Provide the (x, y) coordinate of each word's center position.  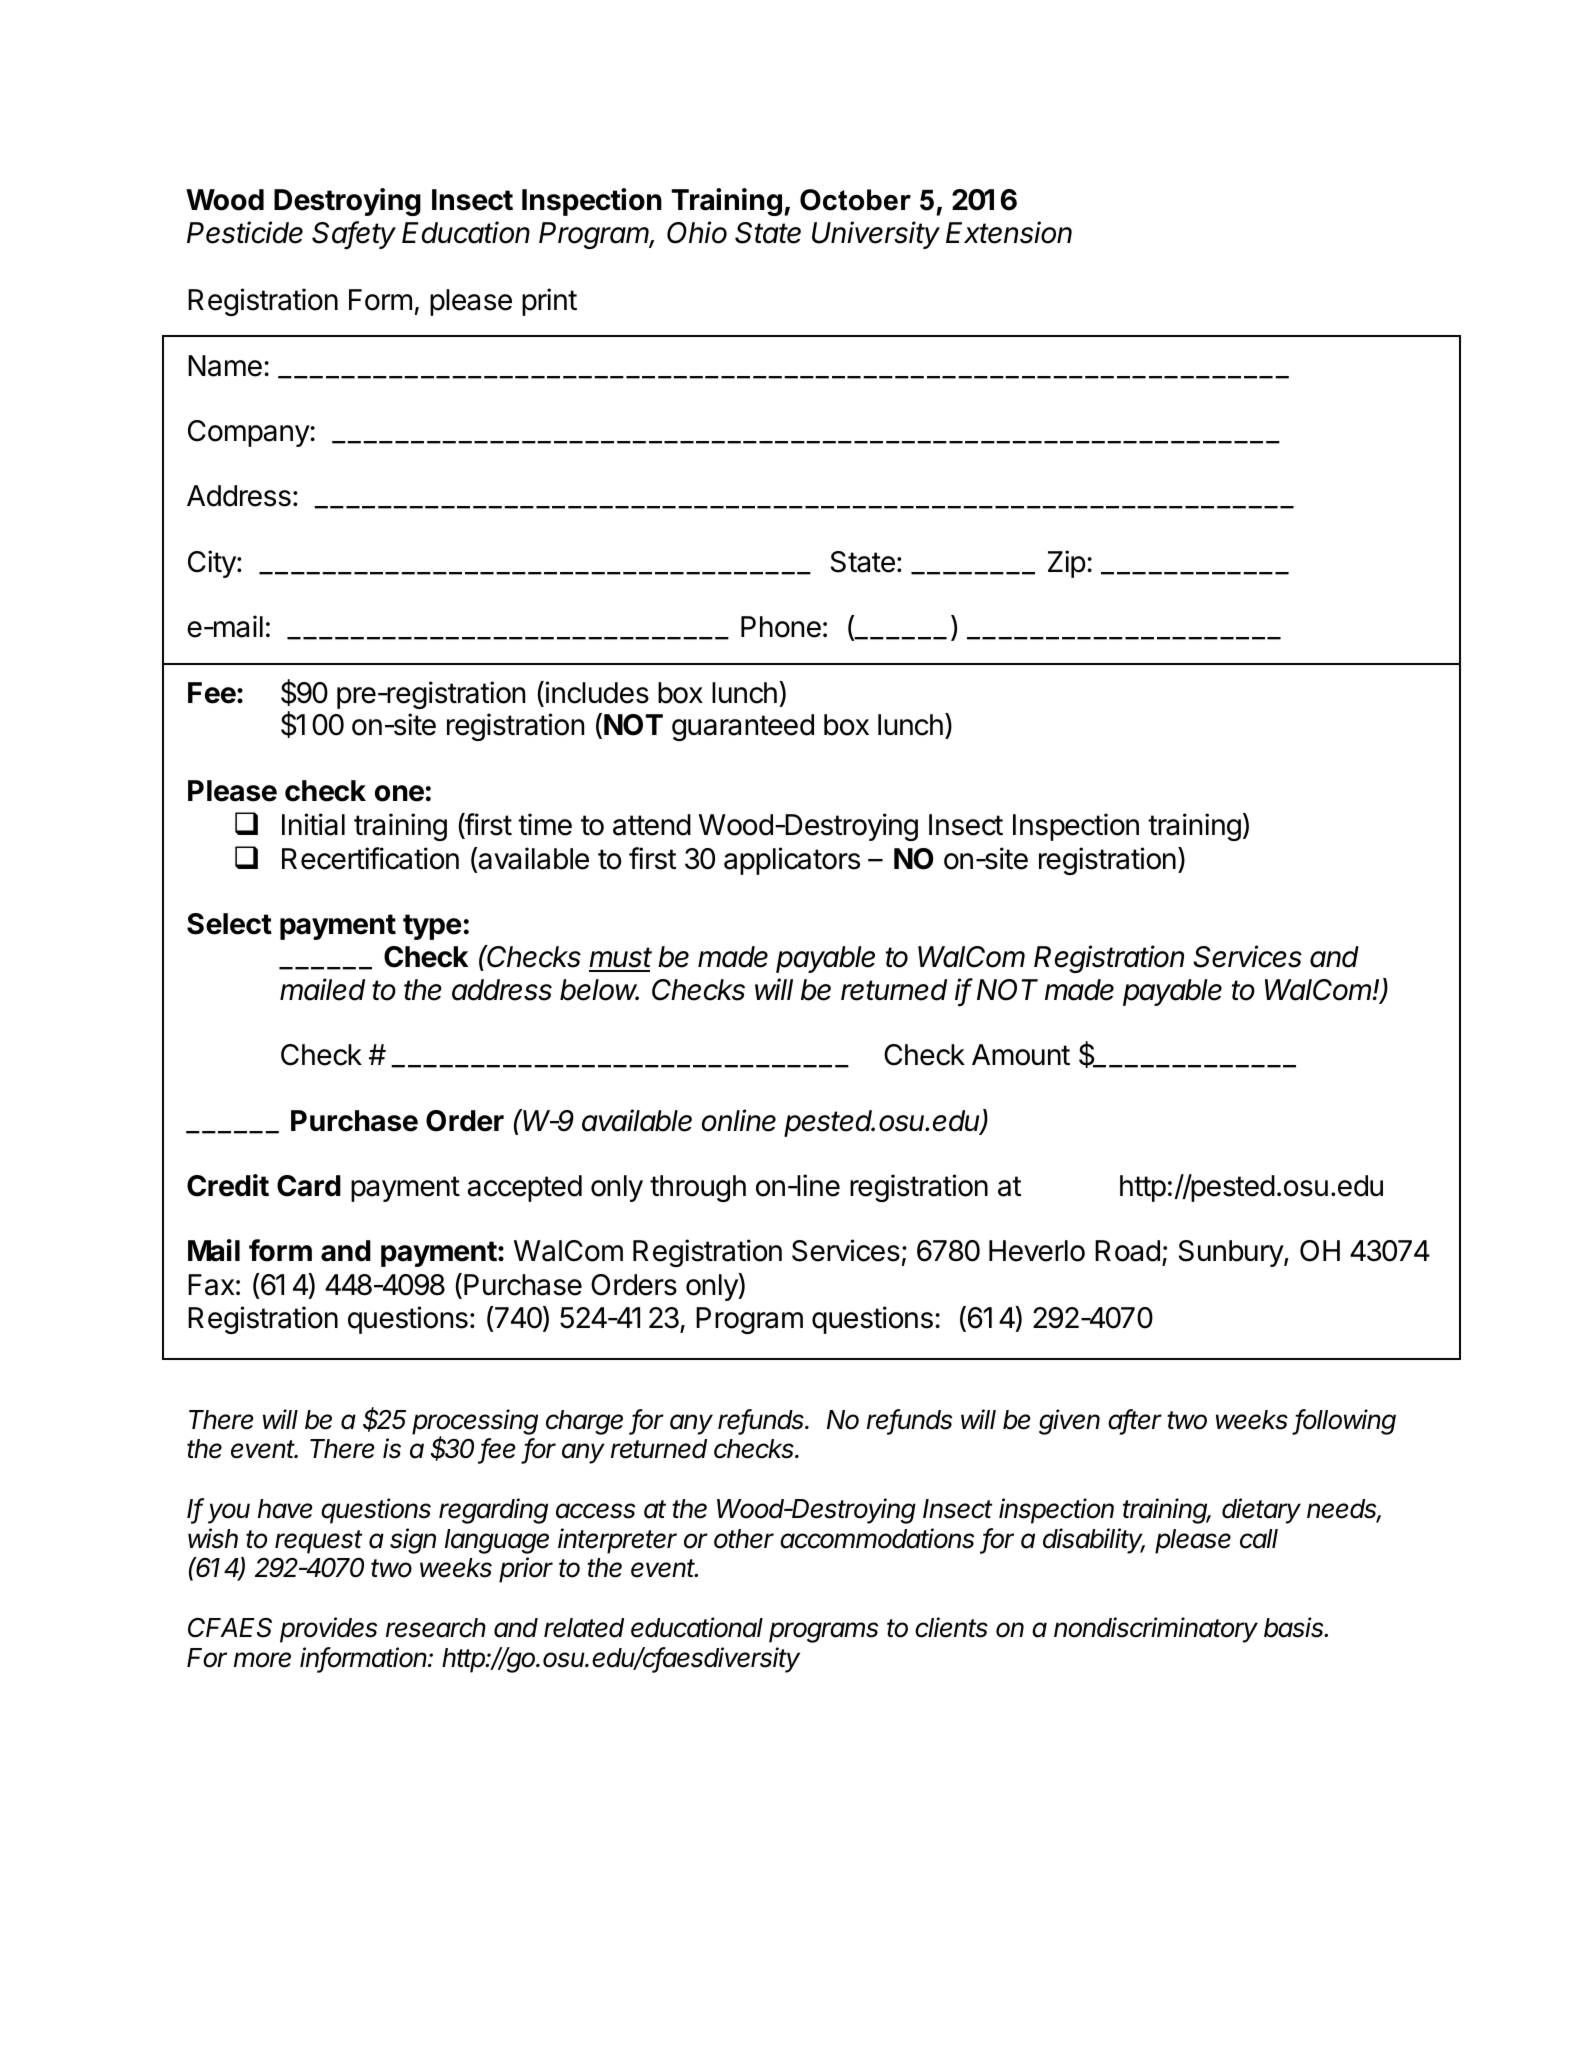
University (876, 235)
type (432, 927)
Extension (1009, 232)
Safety (354, 235)
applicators (792, 861)
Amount (1021, 1055)
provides (328, 1630)
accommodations (877, 1538)
